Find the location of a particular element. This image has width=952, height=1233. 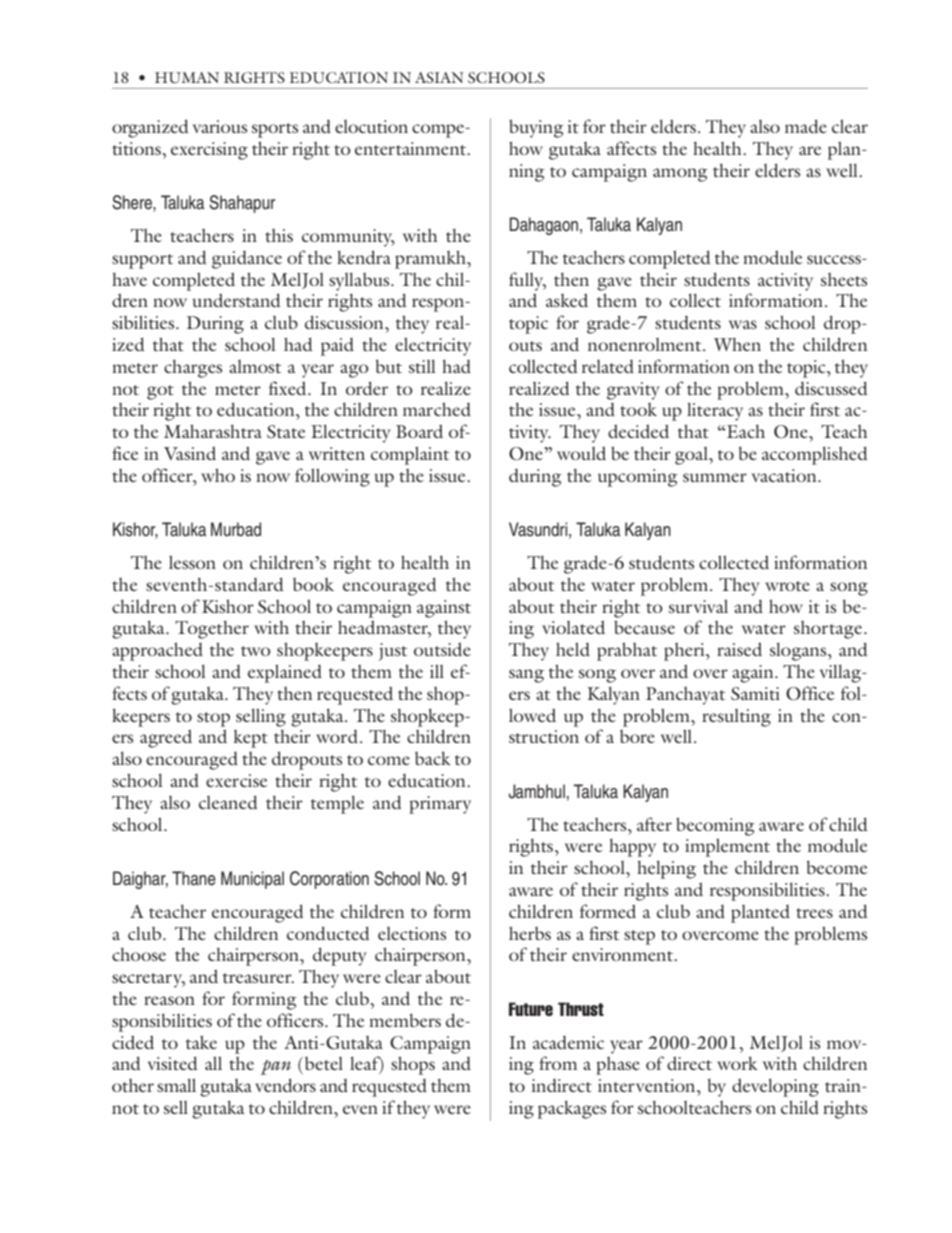

becoming is located at coordinates (715, 826).
